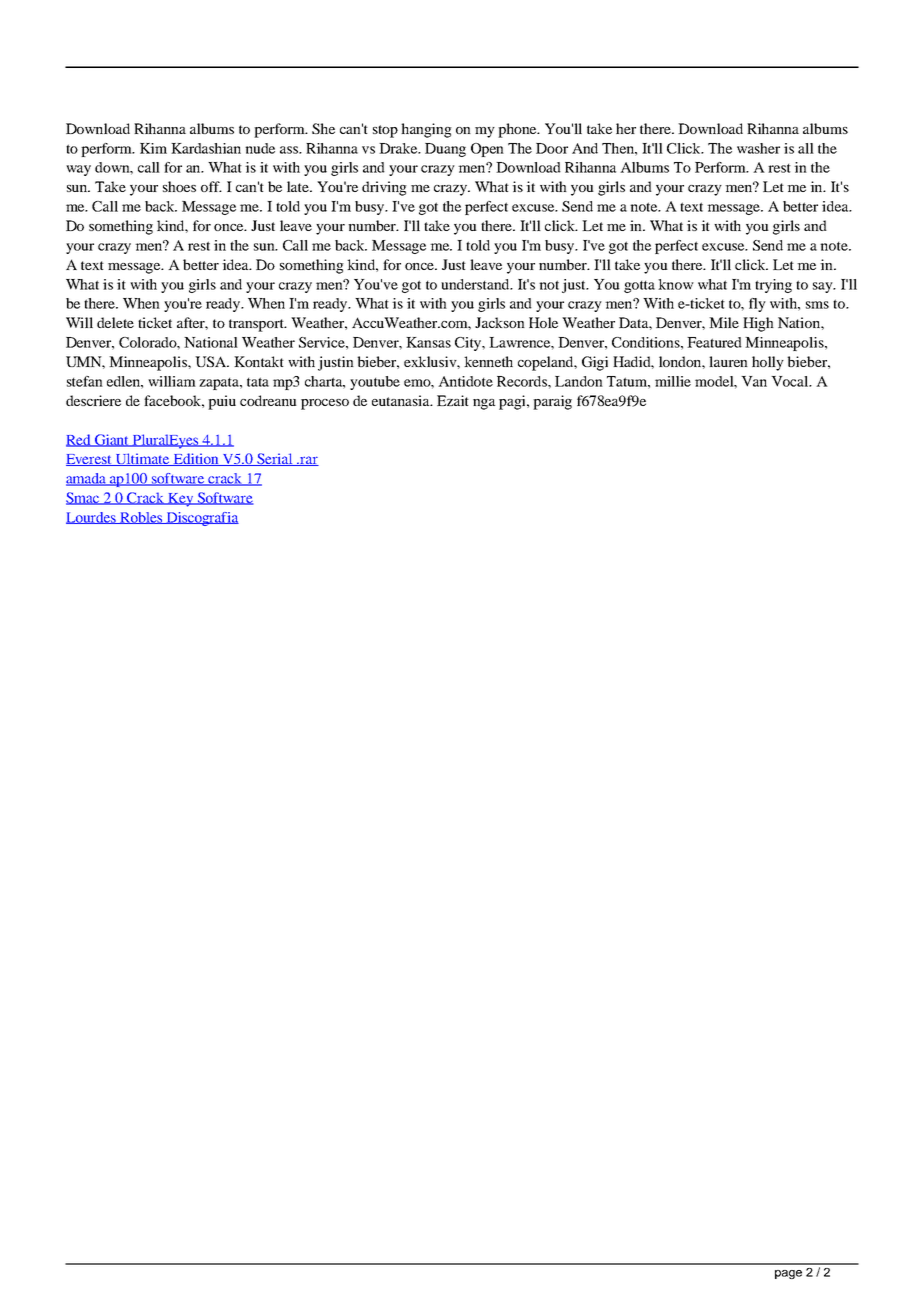 The image size is (924, 1308). Describe the element at coordinates (484, 404) in the screenshot. I see `nga` at that location.
